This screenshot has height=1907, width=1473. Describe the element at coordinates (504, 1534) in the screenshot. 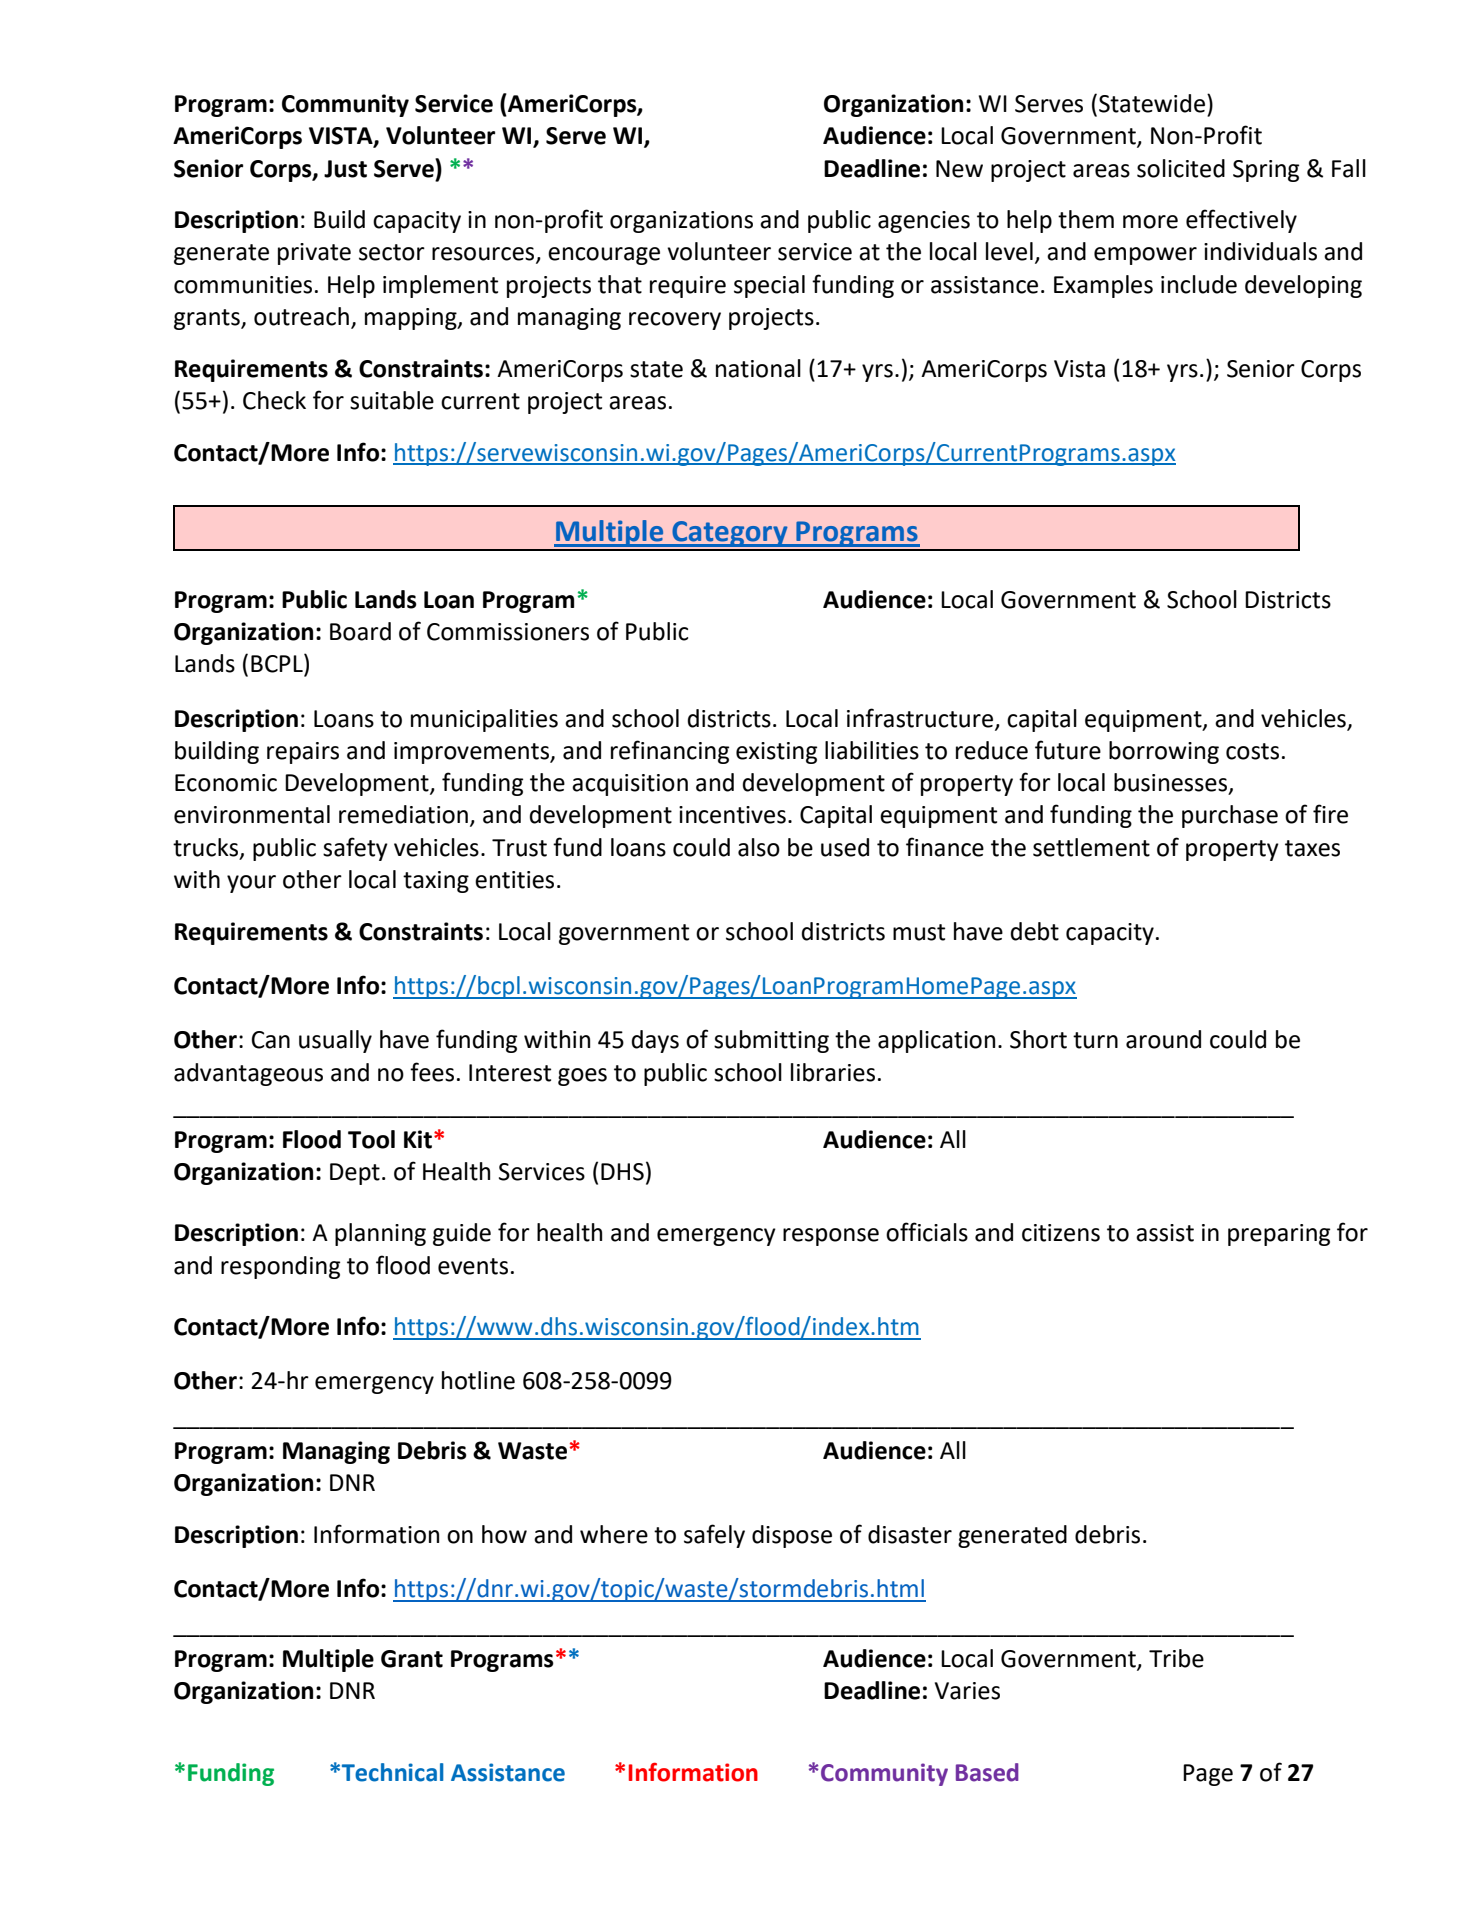

I see `how` at that location.
